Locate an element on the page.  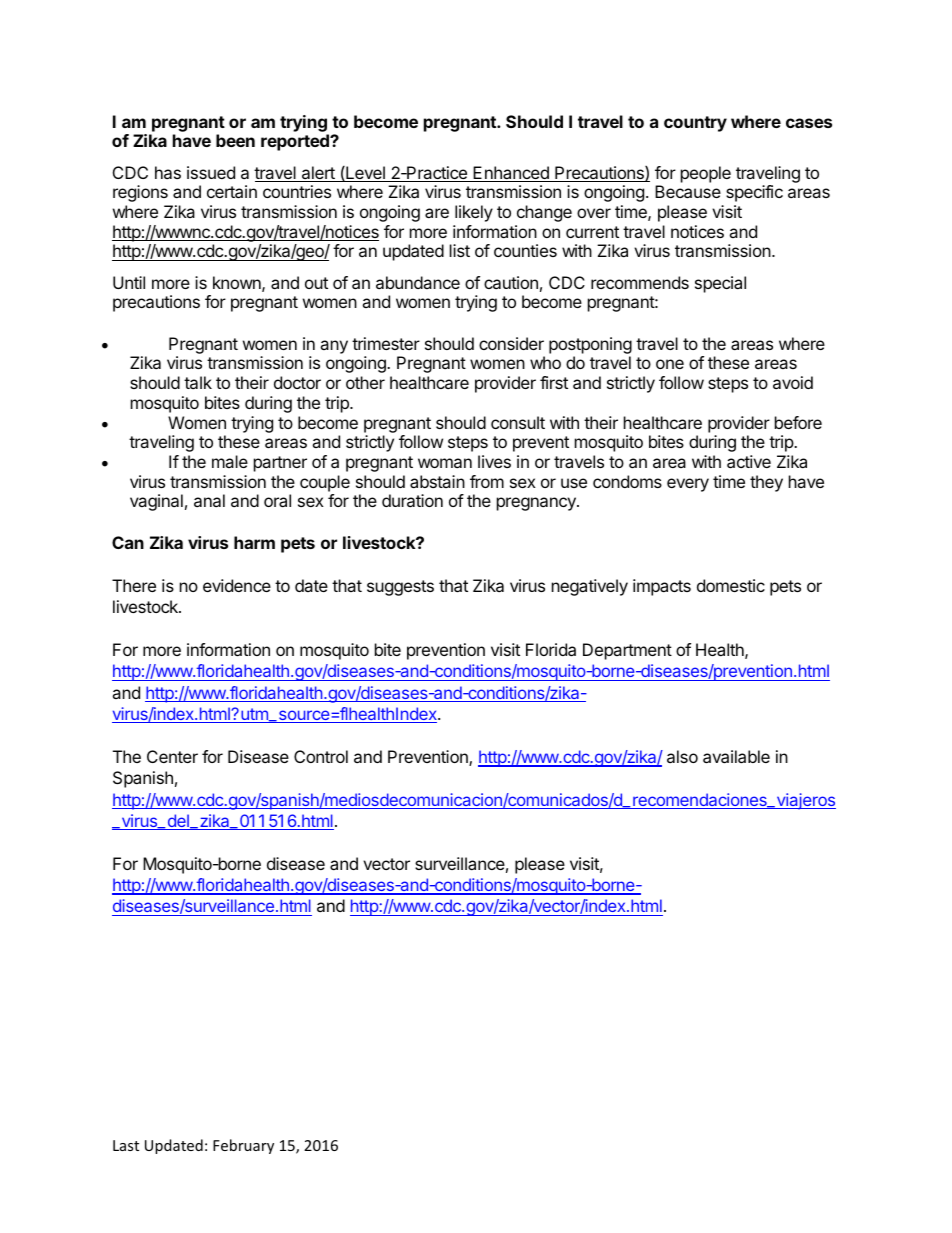
active is located at coordinates (749, 461).
